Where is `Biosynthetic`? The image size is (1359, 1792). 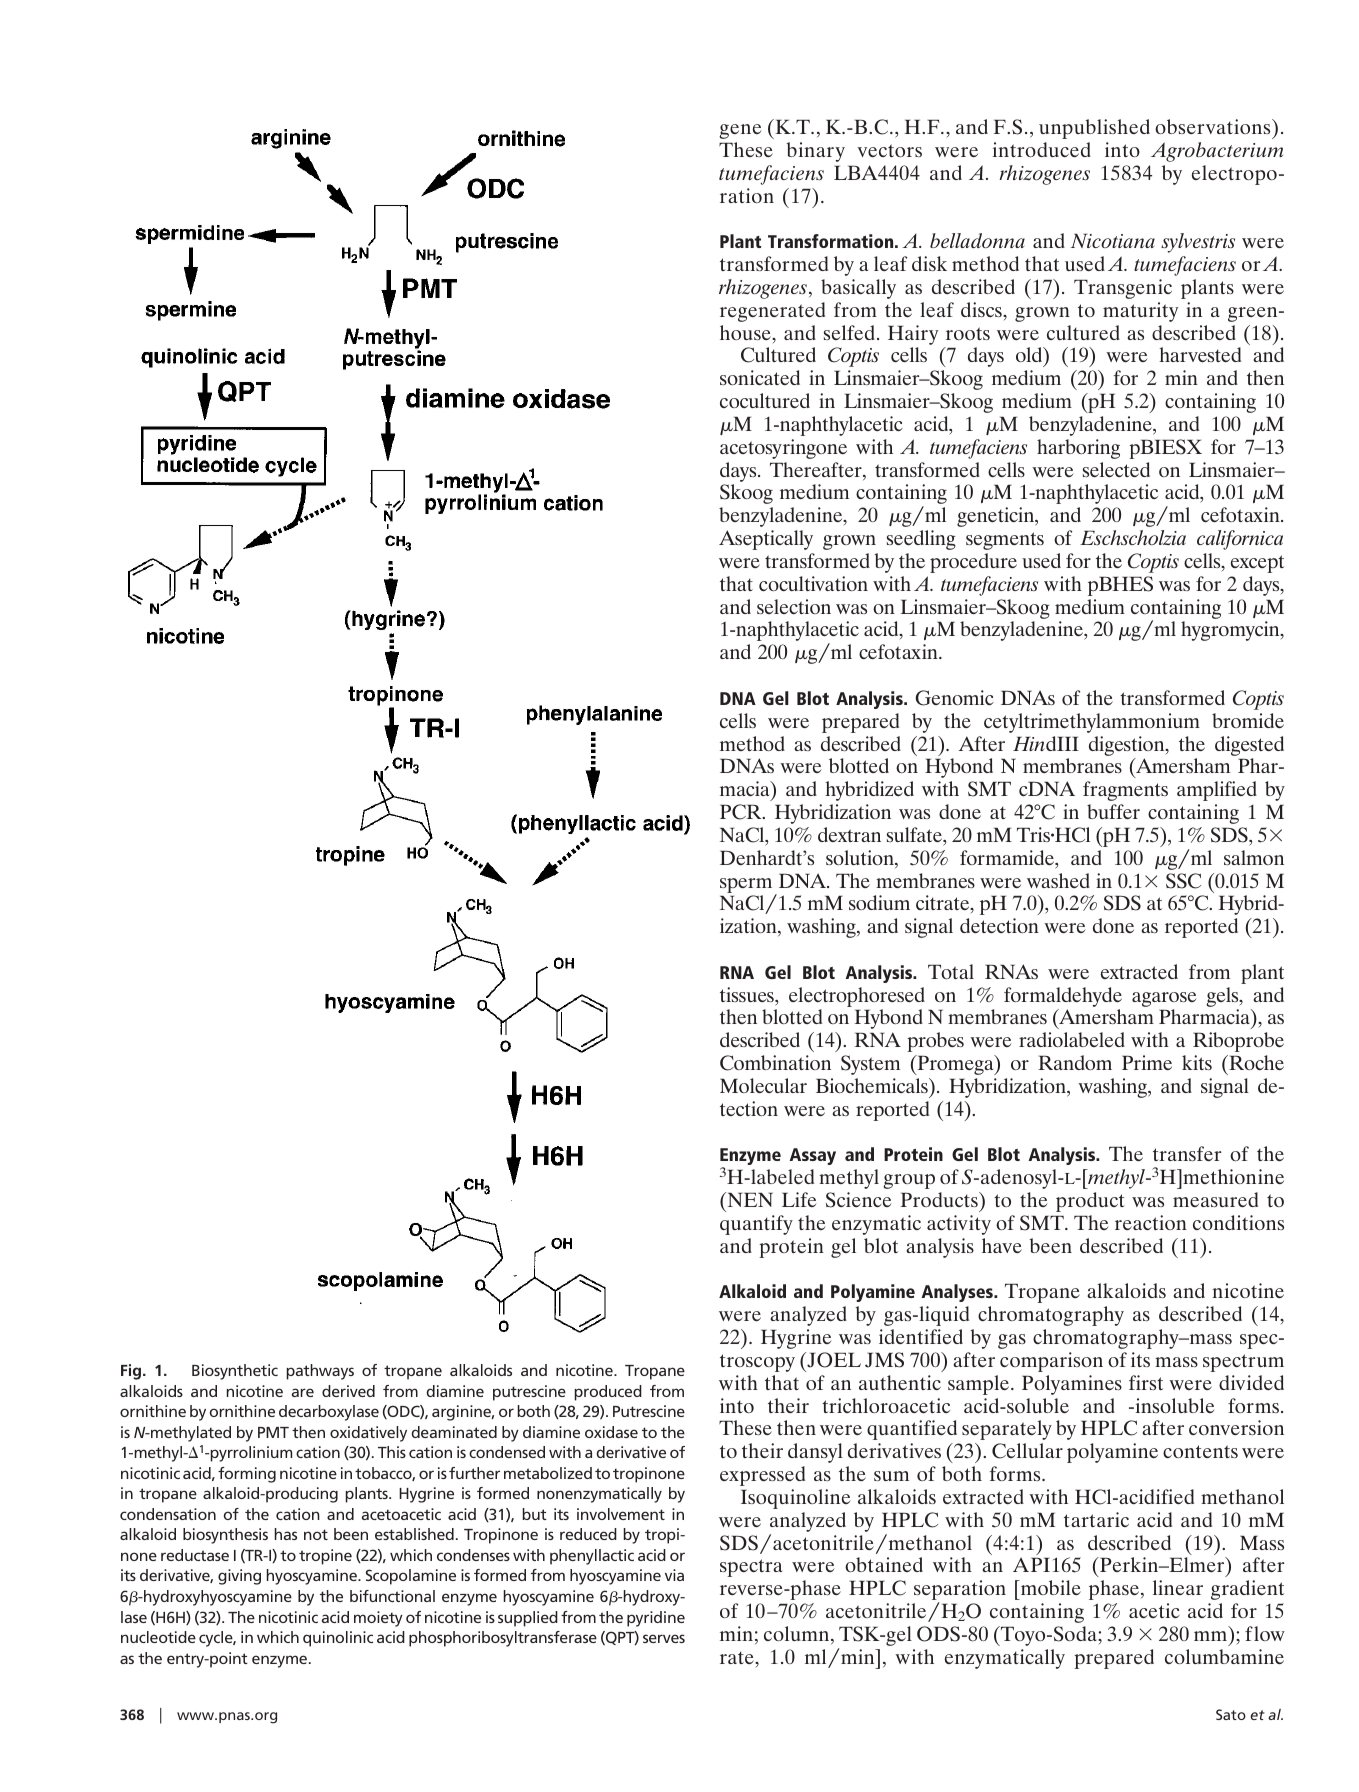
Biosynthetic is located at coordinates (235, 1372).
